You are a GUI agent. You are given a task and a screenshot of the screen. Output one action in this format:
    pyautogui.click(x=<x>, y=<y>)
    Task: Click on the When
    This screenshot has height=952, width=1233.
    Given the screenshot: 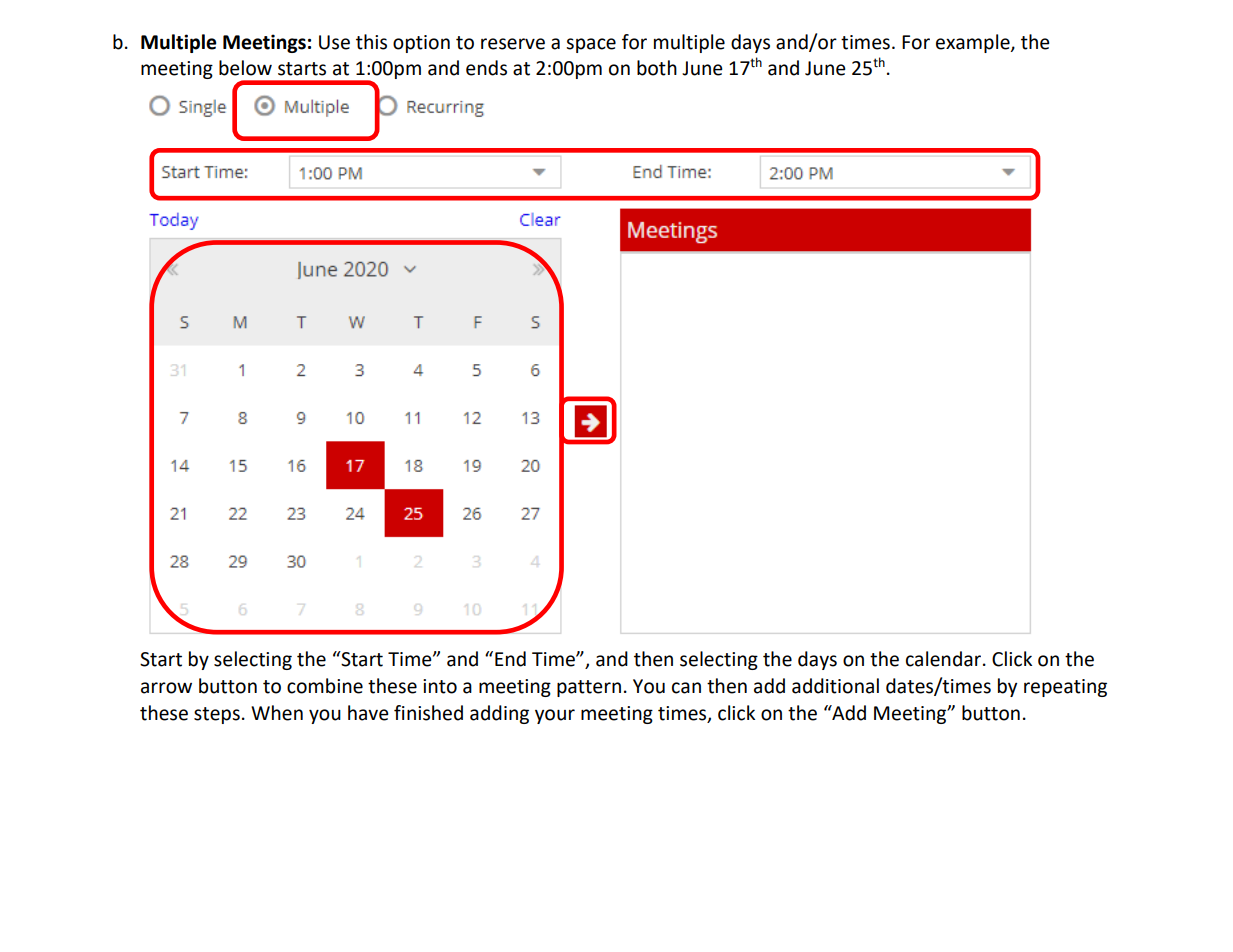 What is the action you would take?
    pyautogui.click(x=277, y=713)
